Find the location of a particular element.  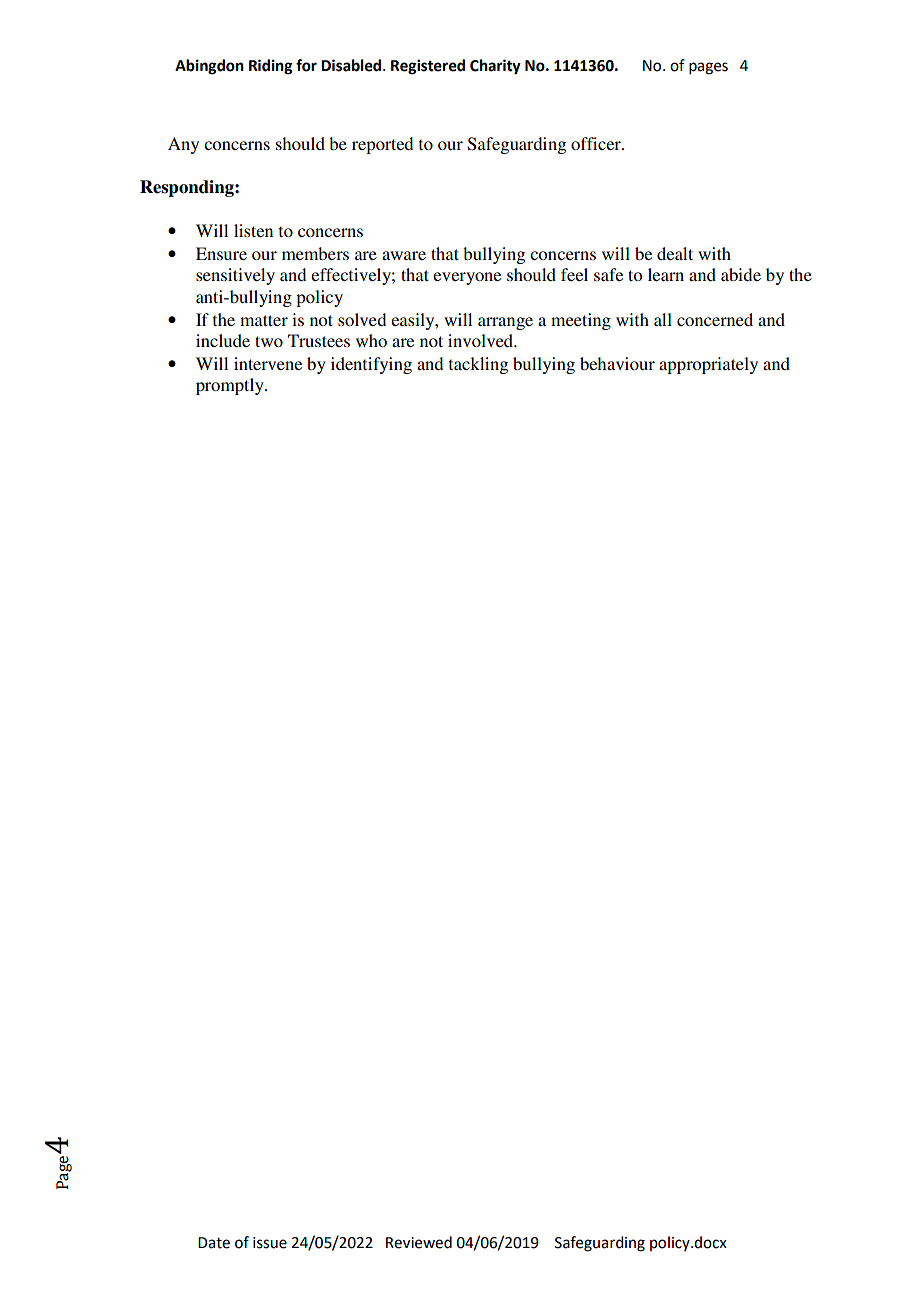

behaviour is located at coordinates (617, 363).
